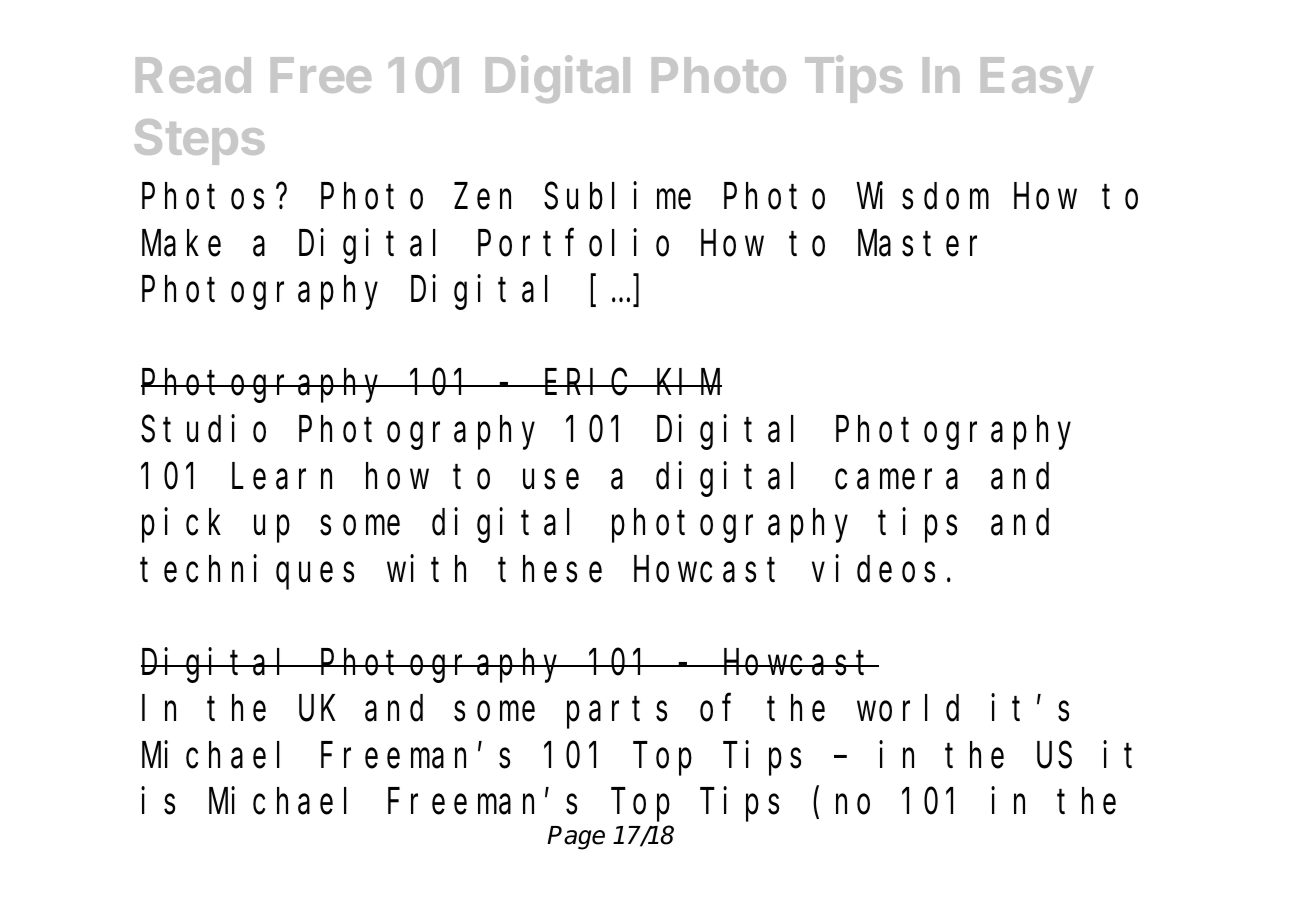  Describe the element at coordinates (617, 196) in the document. I see `Sublime` at that location.
